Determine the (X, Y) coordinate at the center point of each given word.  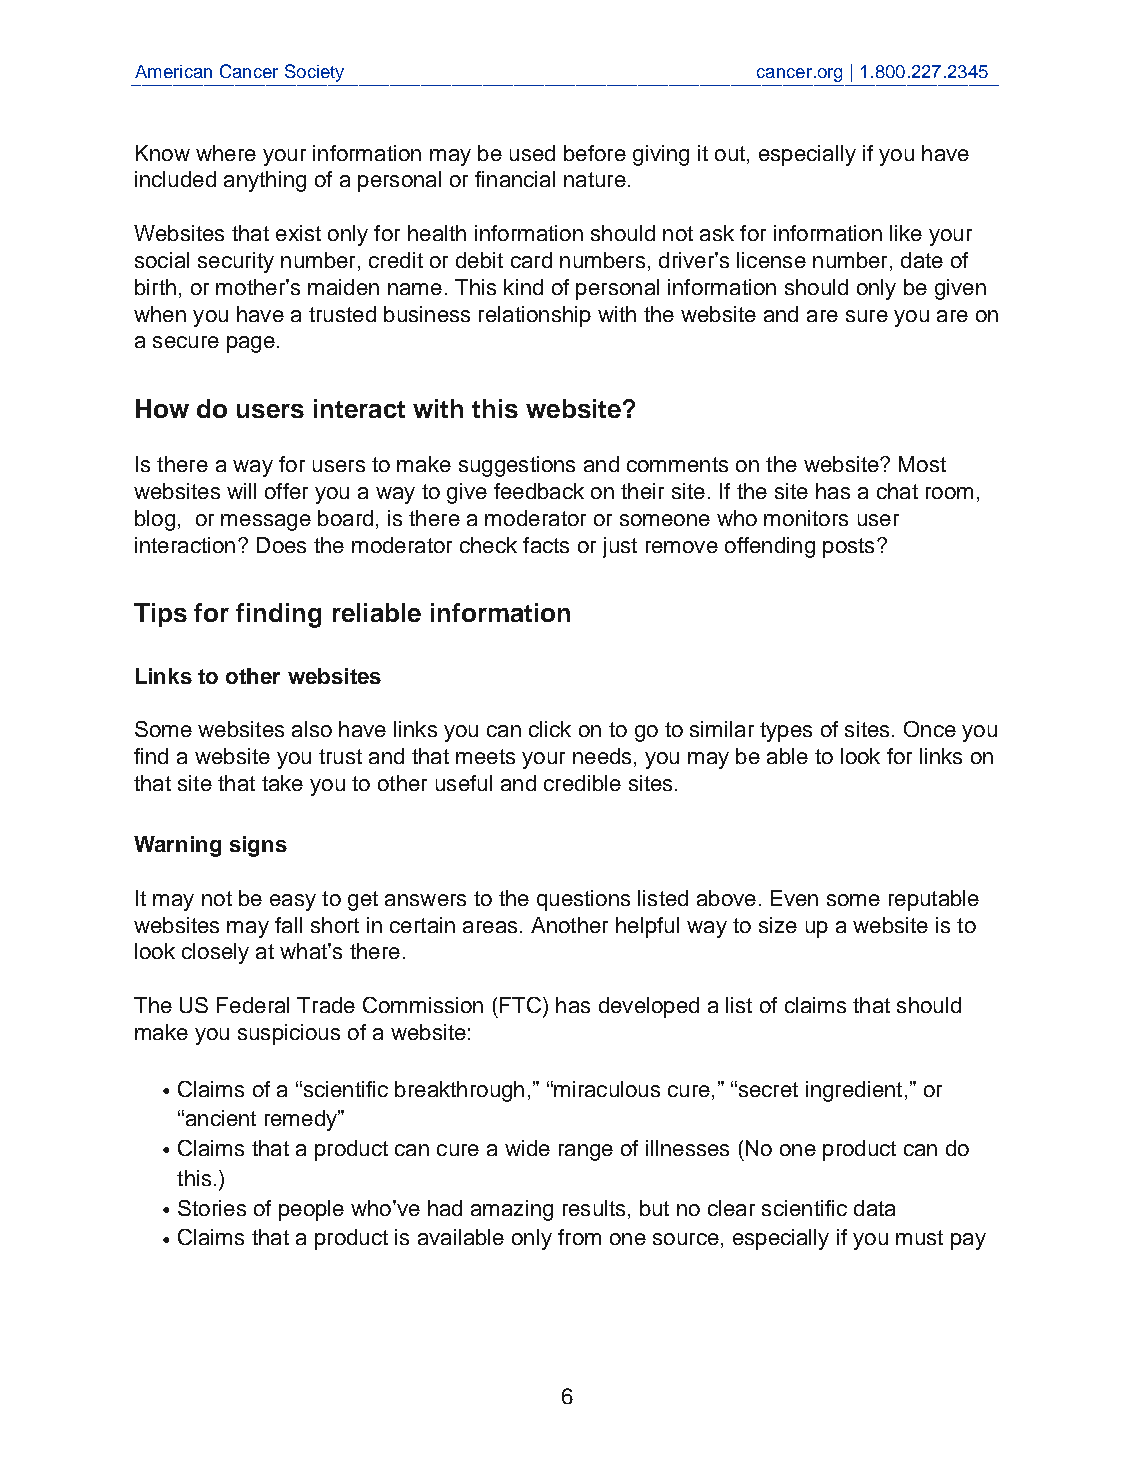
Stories (212, 1208)
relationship (535, 316)
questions (583, 900)
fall (288, 925)
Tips (160, 615)
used (532, 153)
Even (794, 898)
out (730, 153)
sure (867, 316)
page (251, 344)
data (874, 1208)
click (550, 729)
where (226, 153)
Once (930, 729)
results (594, 1208)
